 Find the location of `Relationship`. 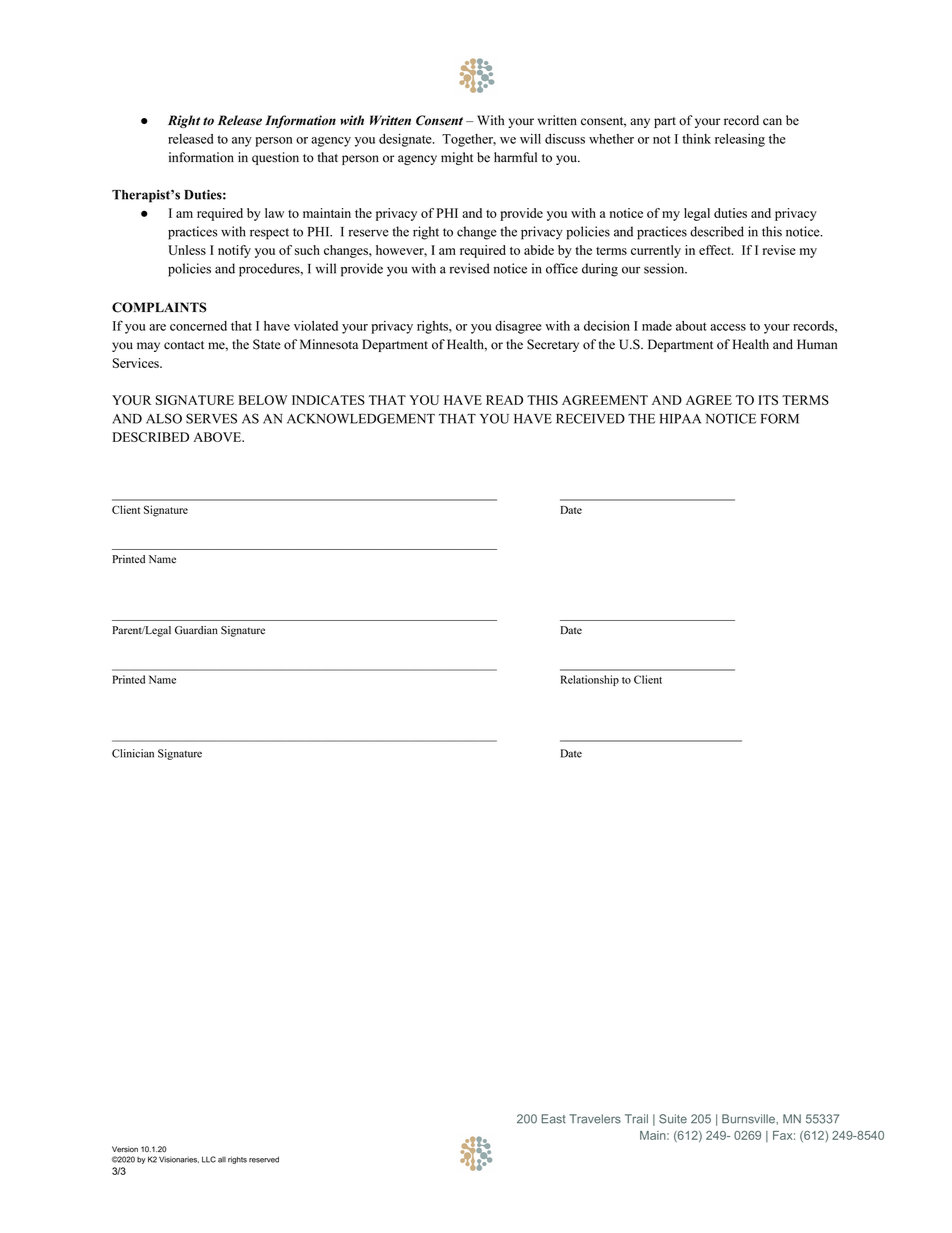

Relationship is located at coordinates (590, 680).
